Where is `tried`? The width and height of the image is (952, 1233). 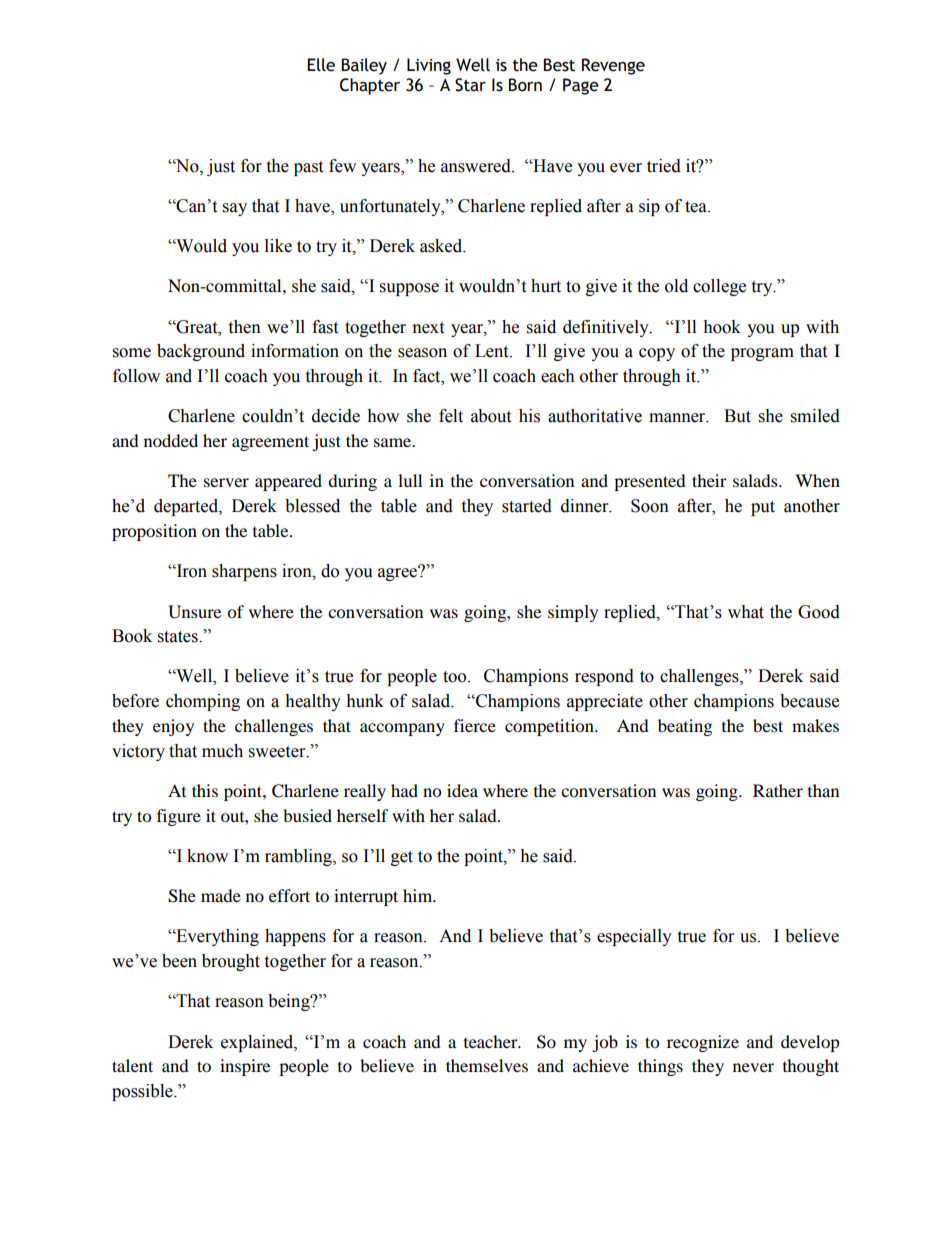 tried is located at coordinates (664, 166).
